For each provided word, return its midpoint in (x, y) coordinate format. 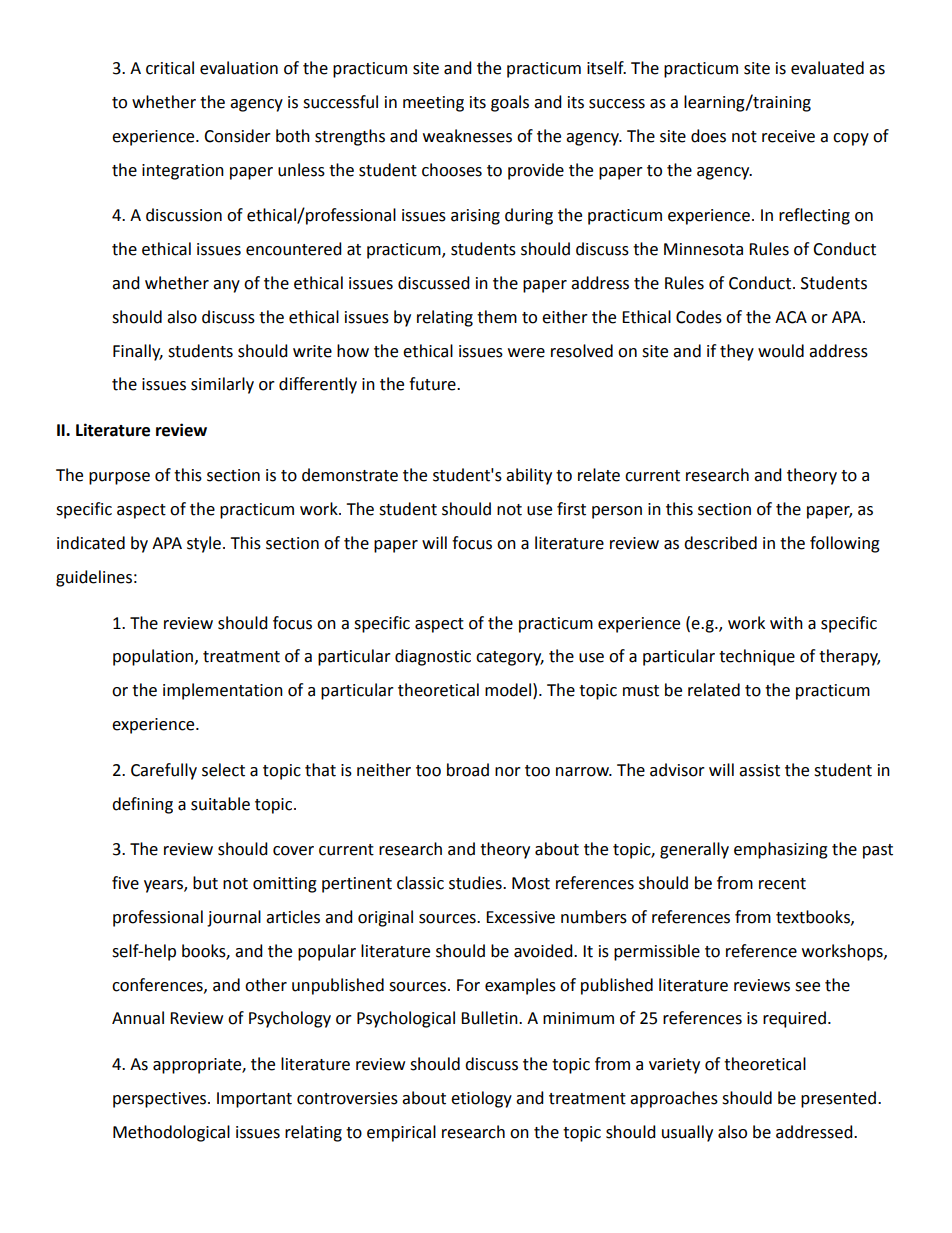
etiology (481, 1099)
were (526, 353)
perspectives (161, 1100)
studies (476, 883)
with (786, 623)
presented (838, 1099)
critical (170, 68)
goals (510, 103)
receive (788, 136)
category (510, 658)
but (205, 883)
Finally (138, 352)
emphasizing (781, 850)
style (204, 544)
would (781, 351)
